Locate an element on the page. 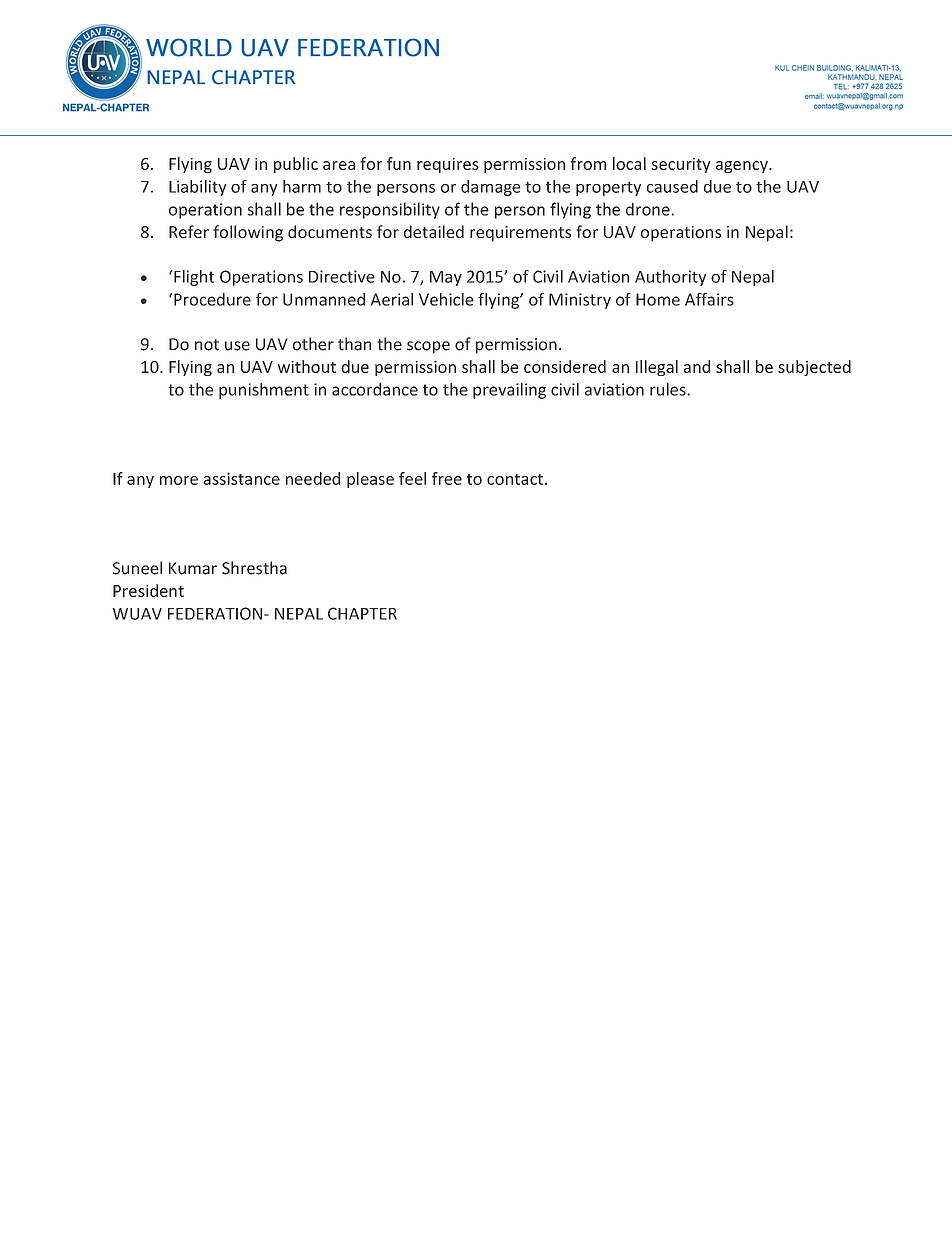  agency is located at coordinates (743, 167).
